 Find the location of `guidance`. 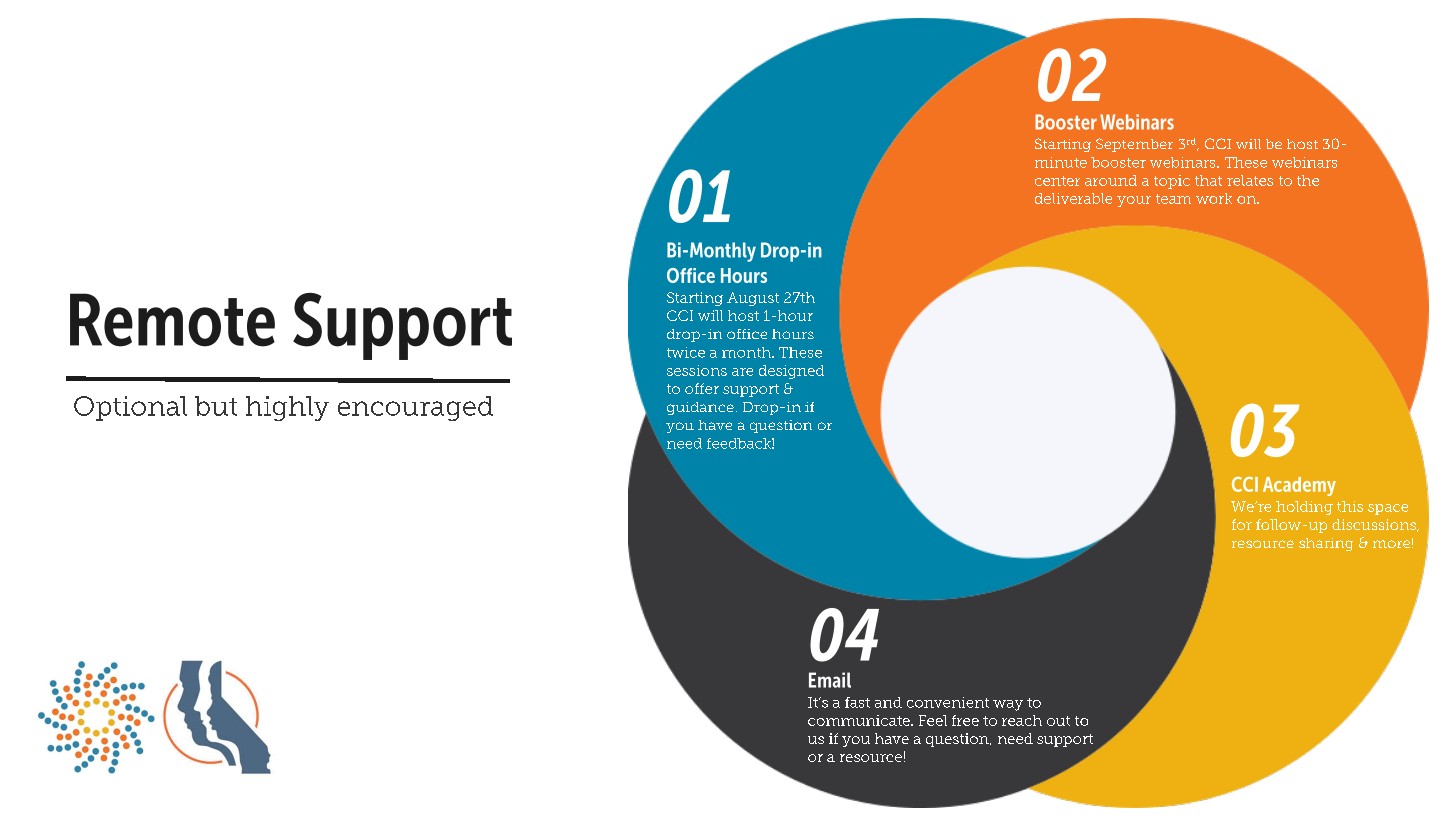

guidance is located at coordinates (700, 408).
